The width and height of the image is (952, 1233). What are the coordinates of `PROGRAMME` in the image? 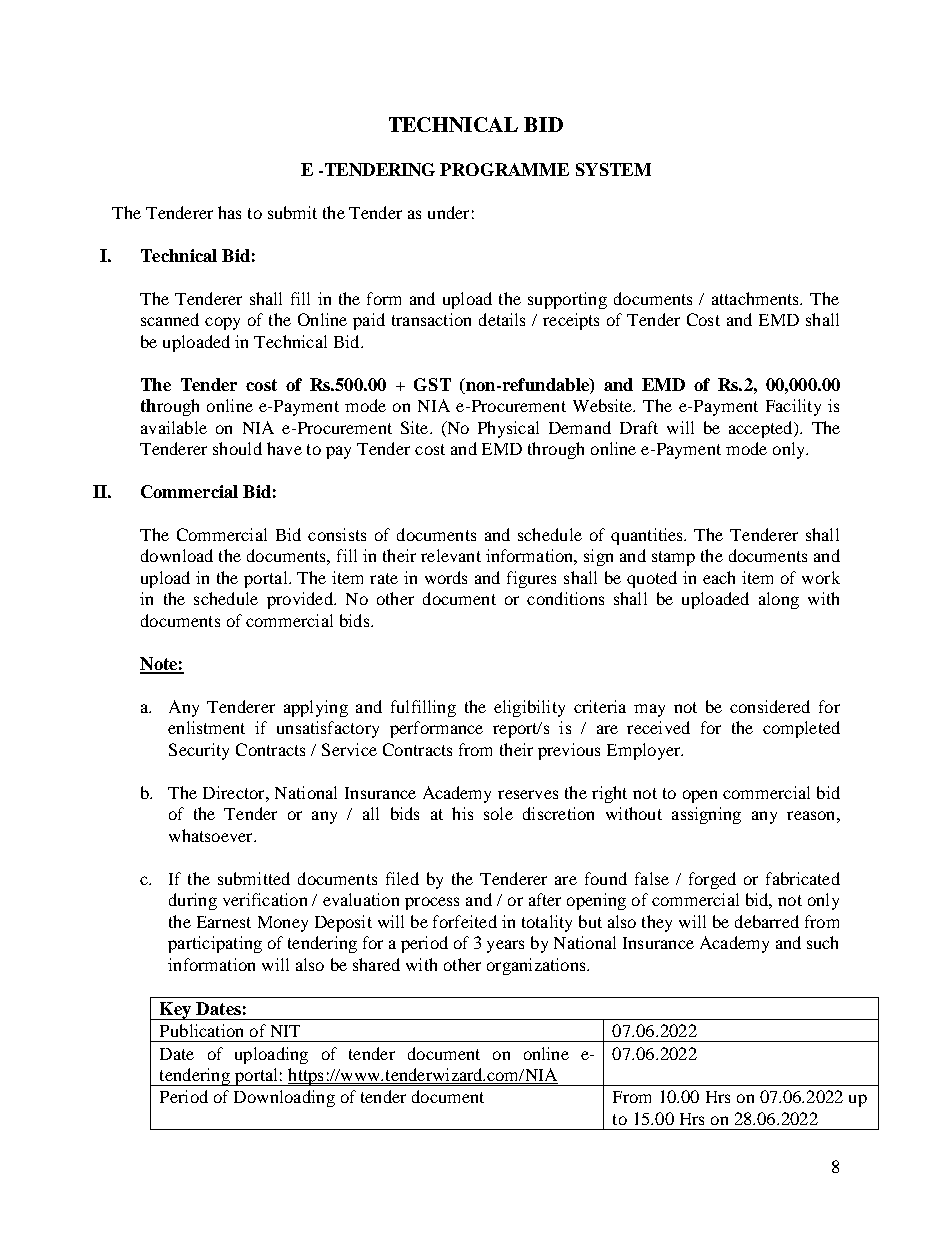 It's located at (504, 169).
